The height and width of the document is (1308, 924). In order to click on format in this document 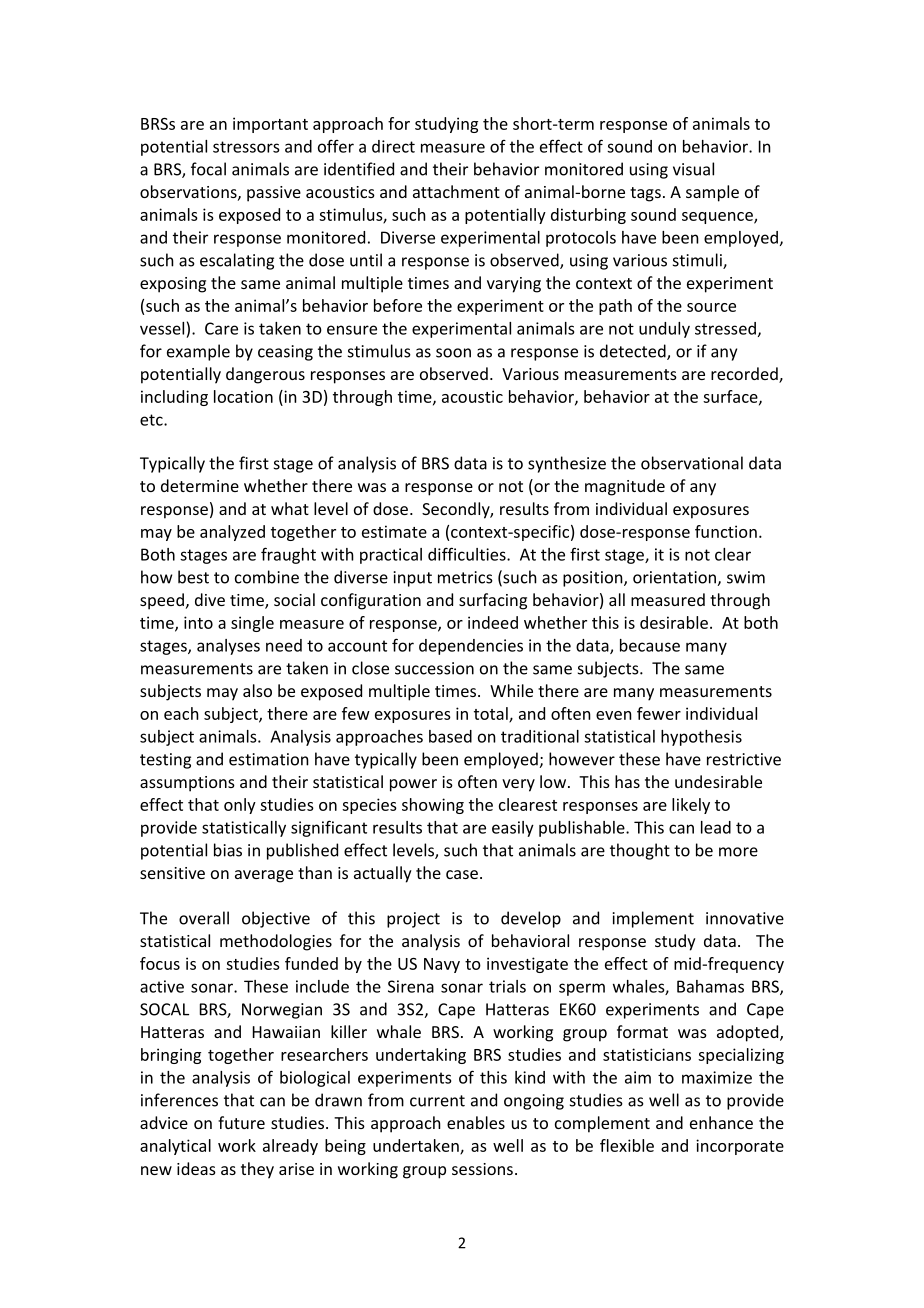, I will do `click(642, 1031)`.
